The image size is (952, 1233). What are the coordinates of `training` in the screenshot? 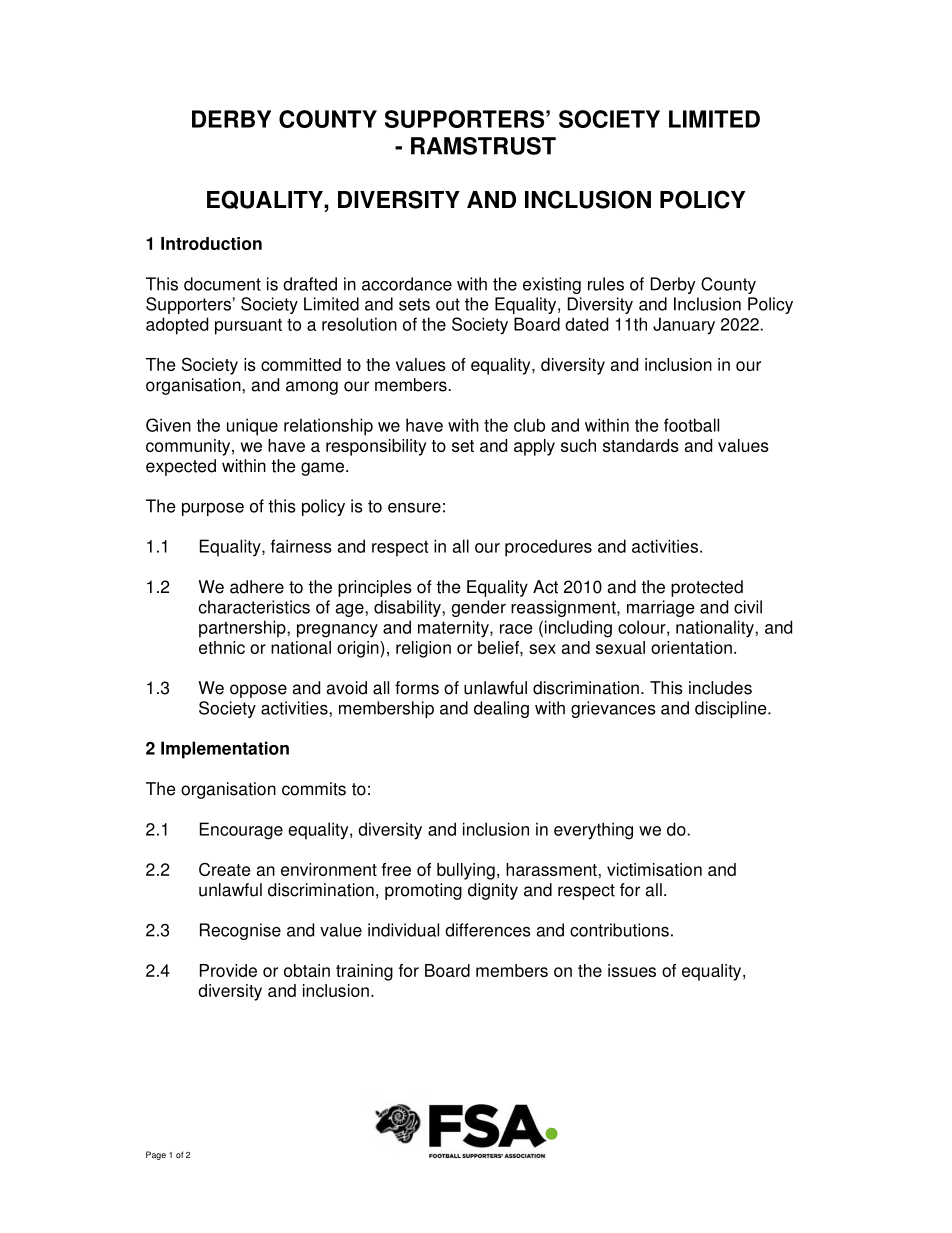 It's located at (364, 972).
